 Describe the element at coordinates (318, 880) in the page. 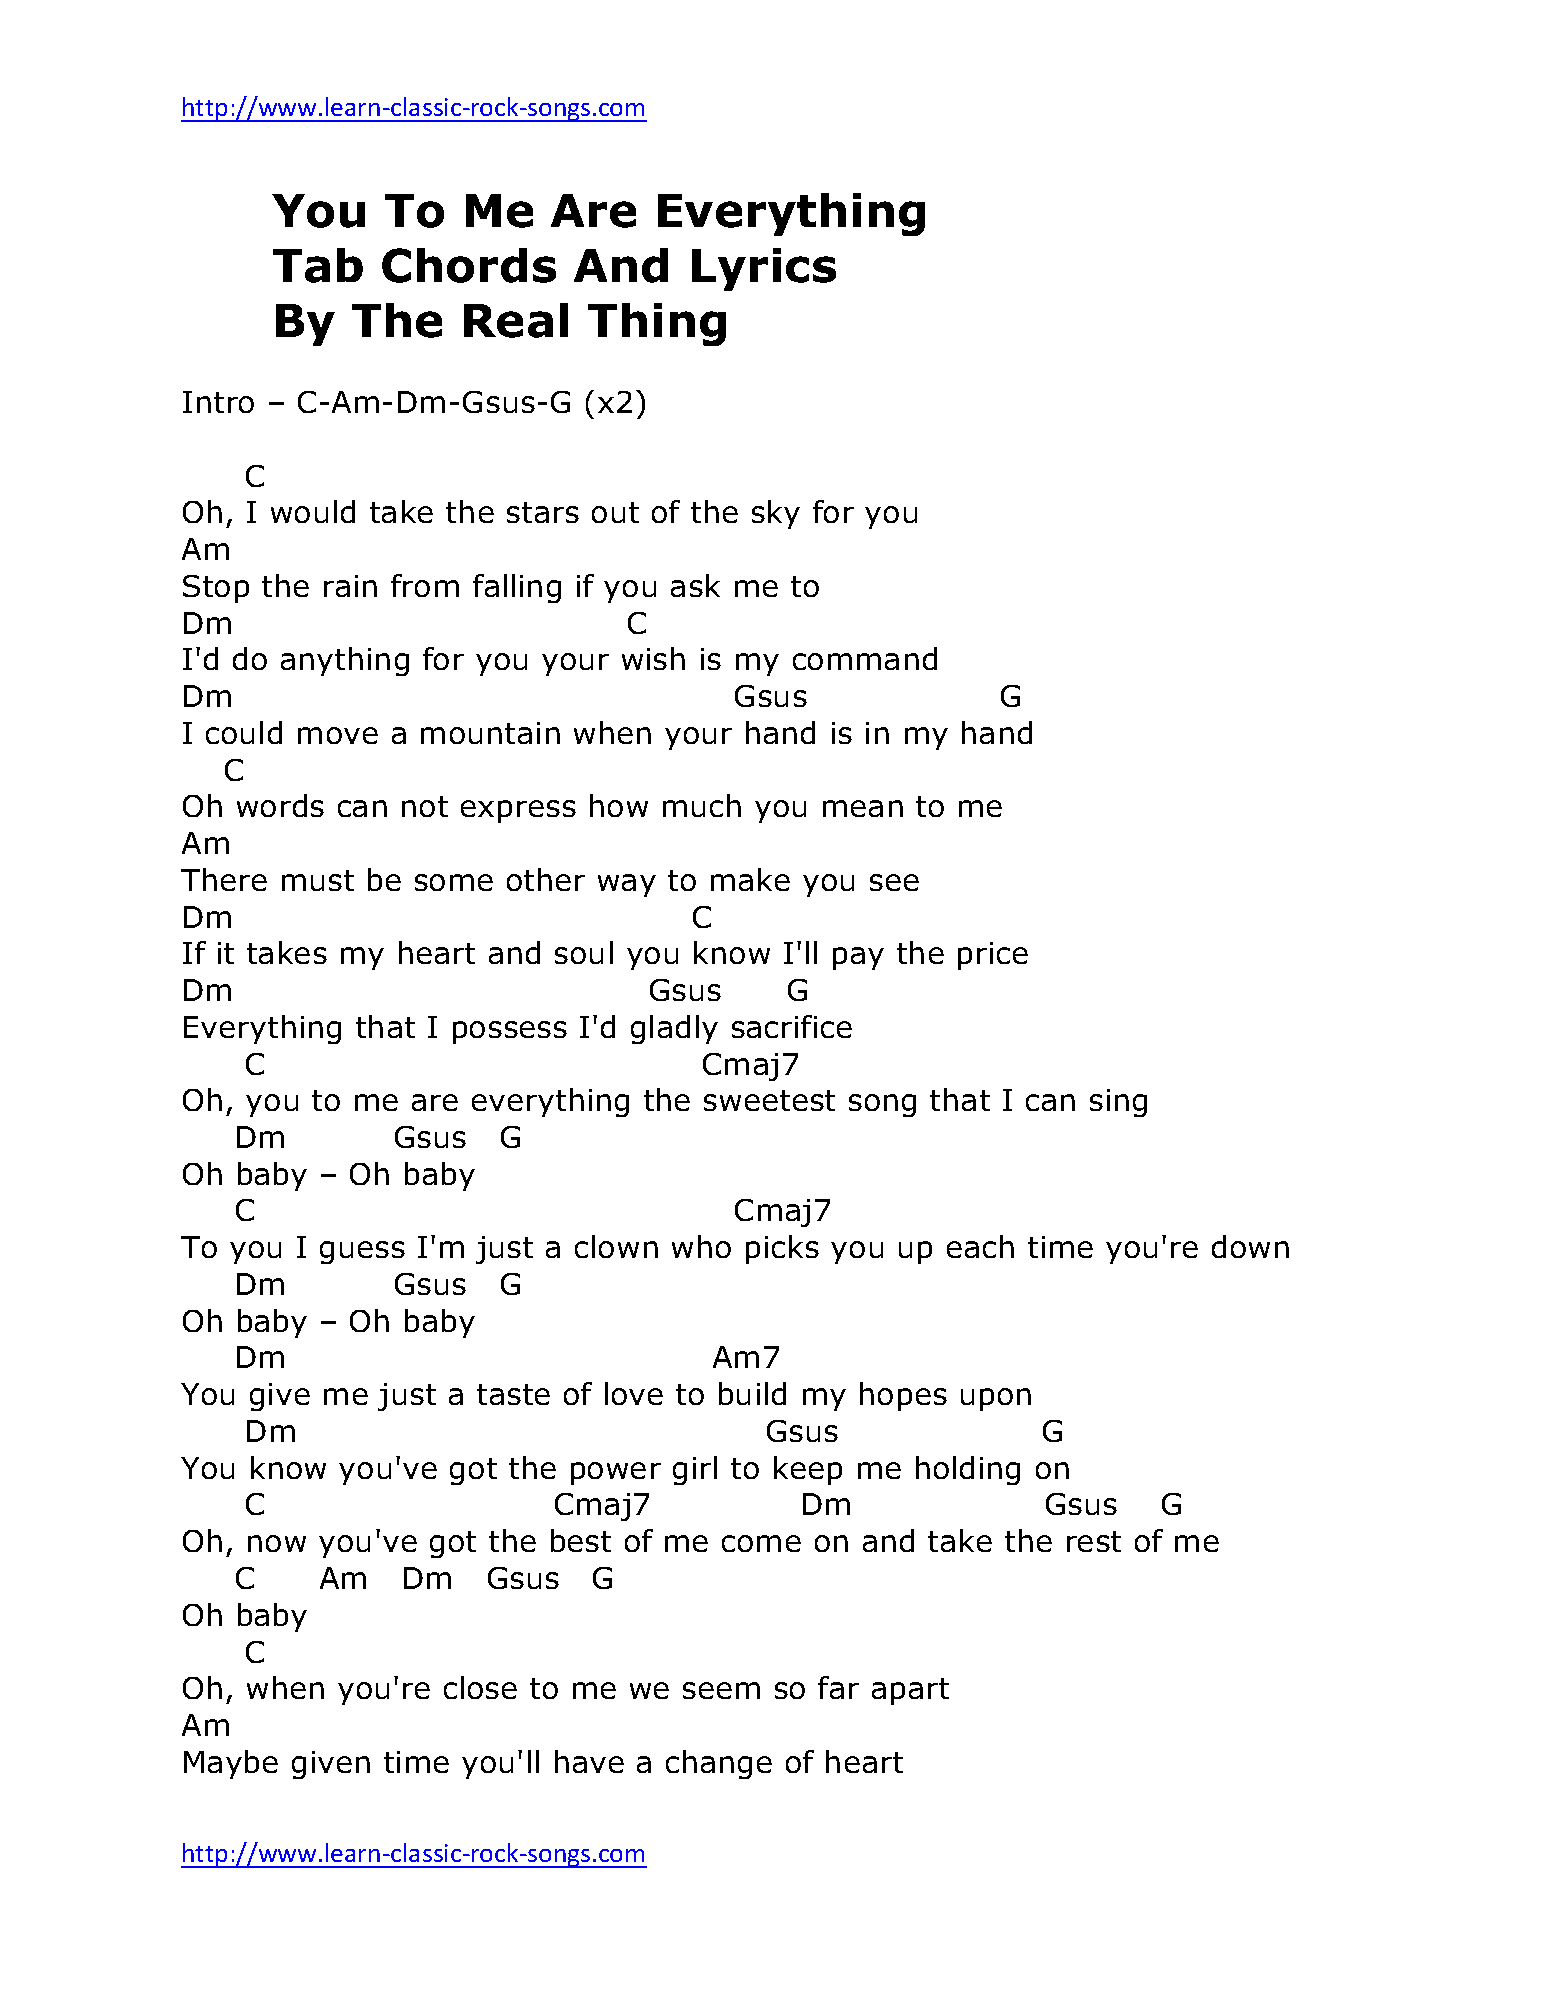

I see `must` at that location.
